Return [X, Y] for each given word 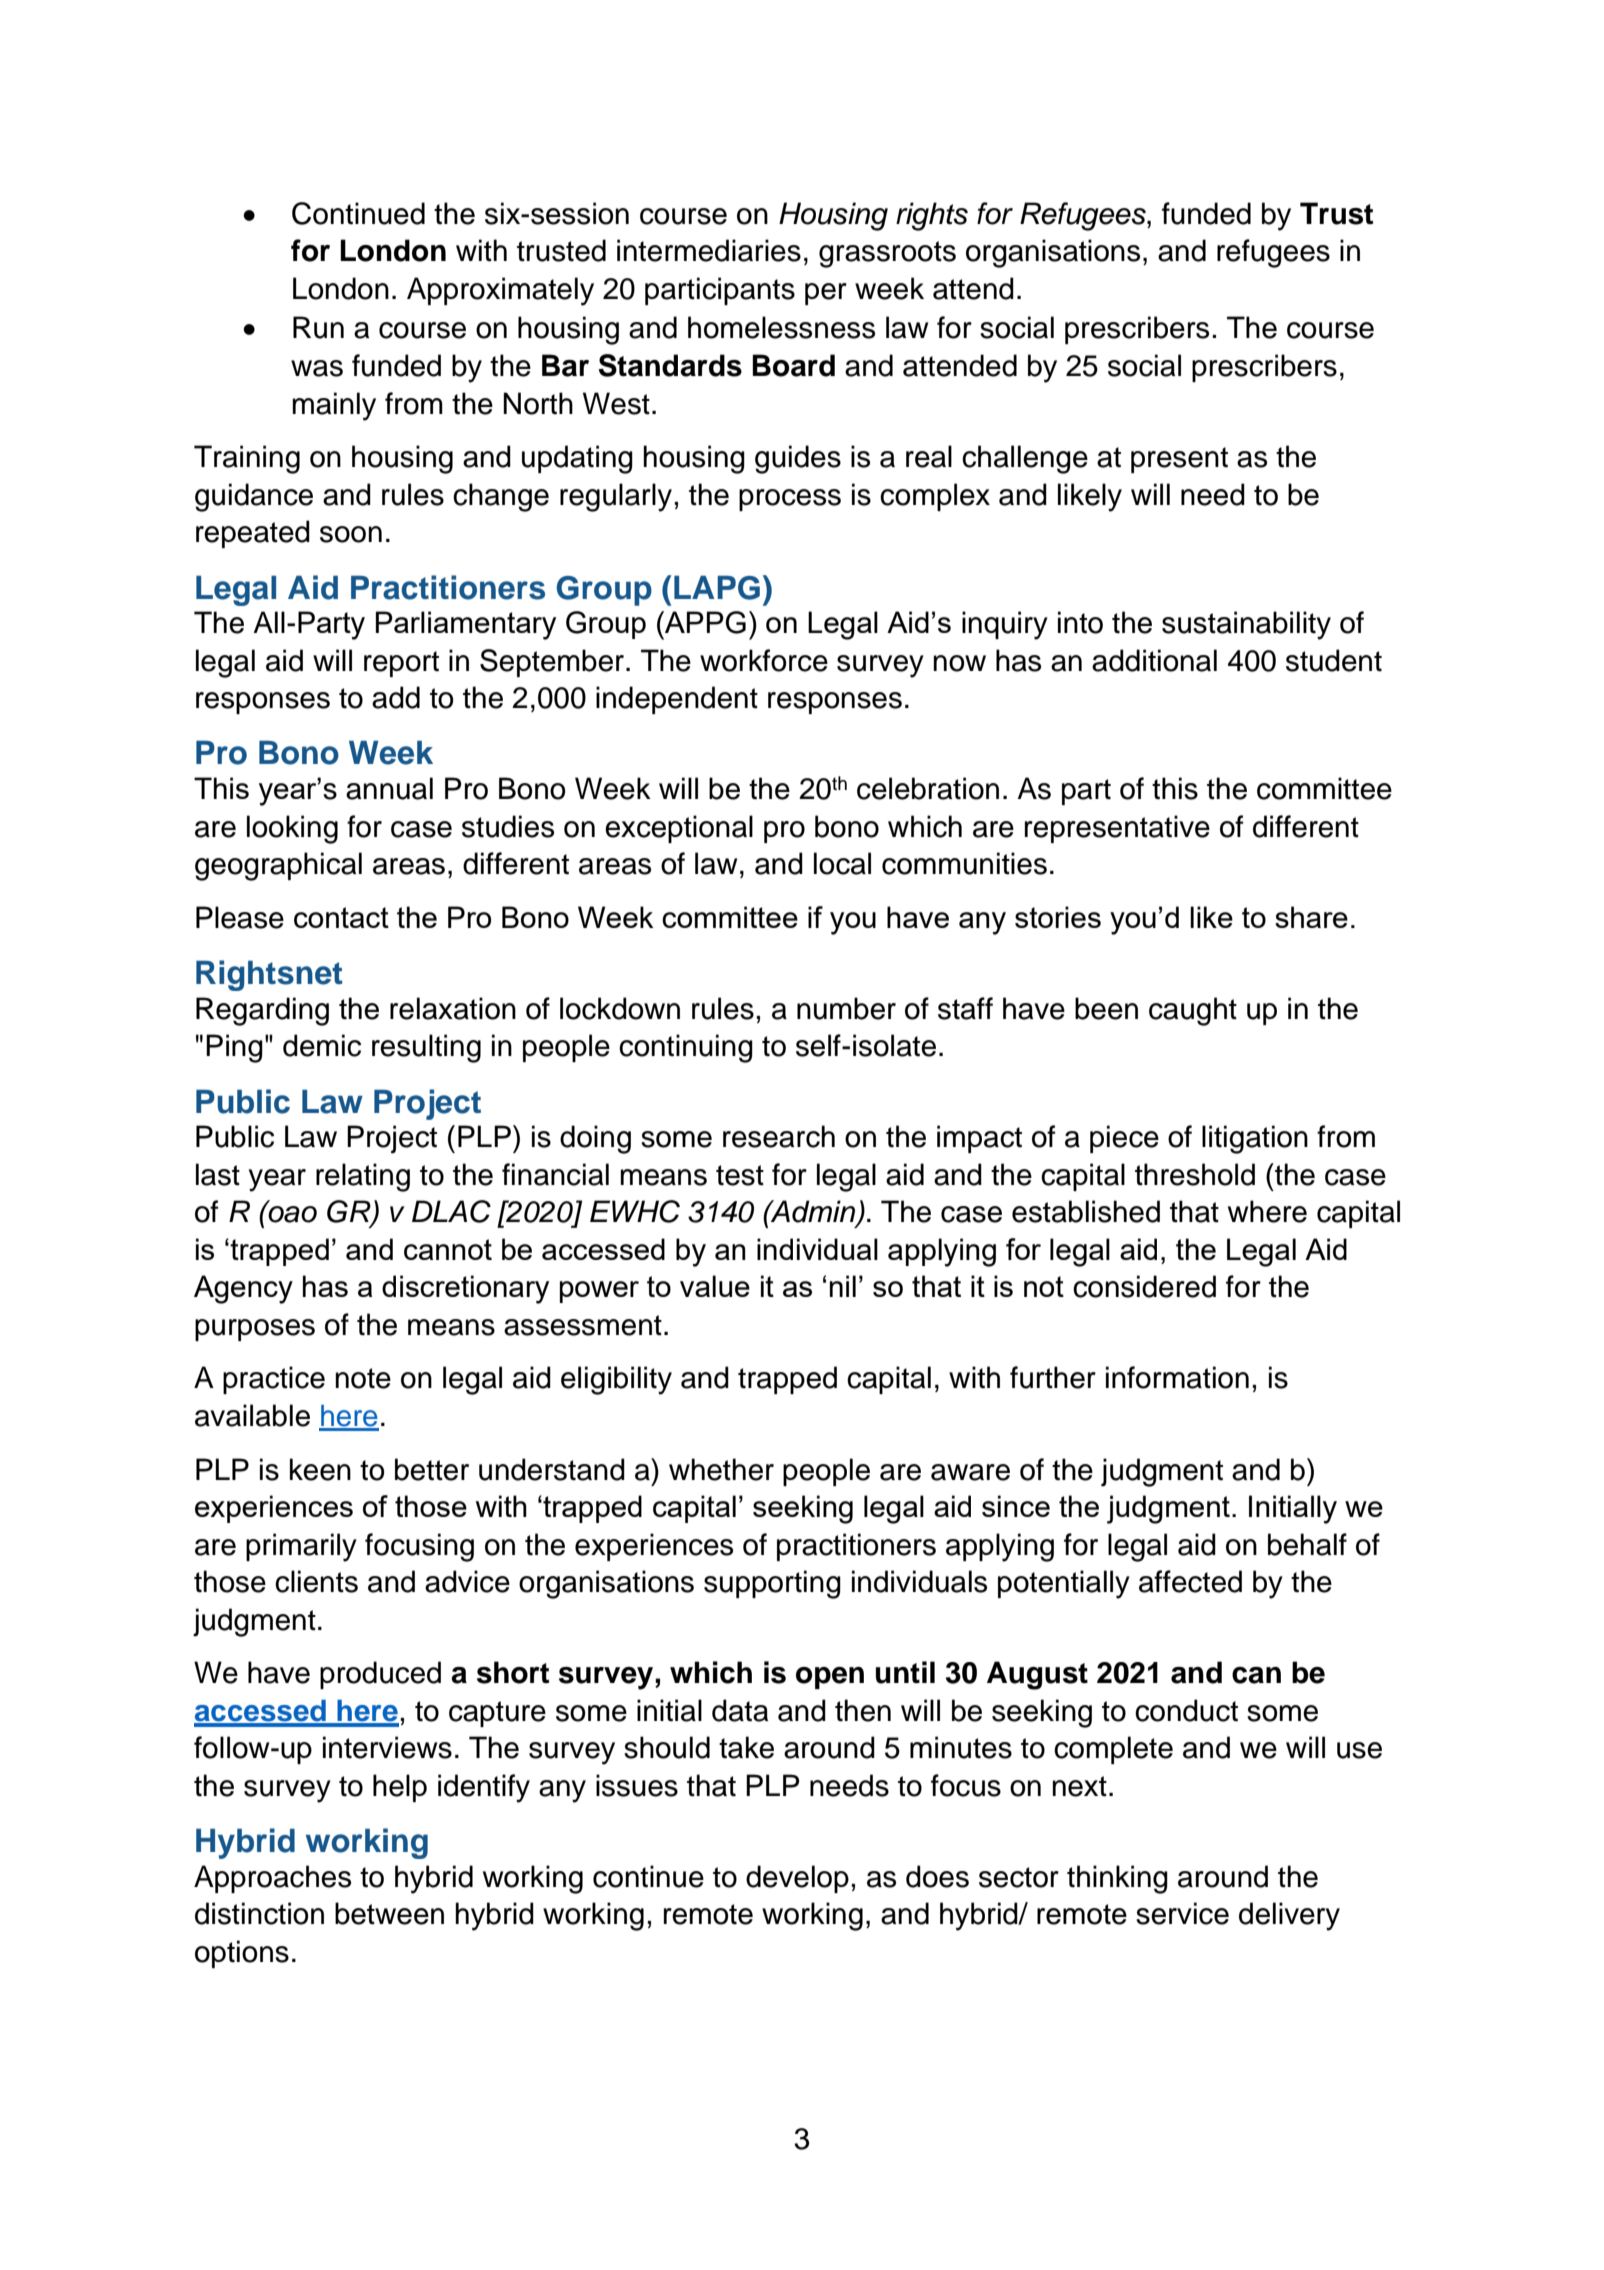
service [1182, 1913]
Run [318, 327]
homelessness [781, 327]
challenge [1025, 459]
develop [797, 1879]
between [389, 1913]
